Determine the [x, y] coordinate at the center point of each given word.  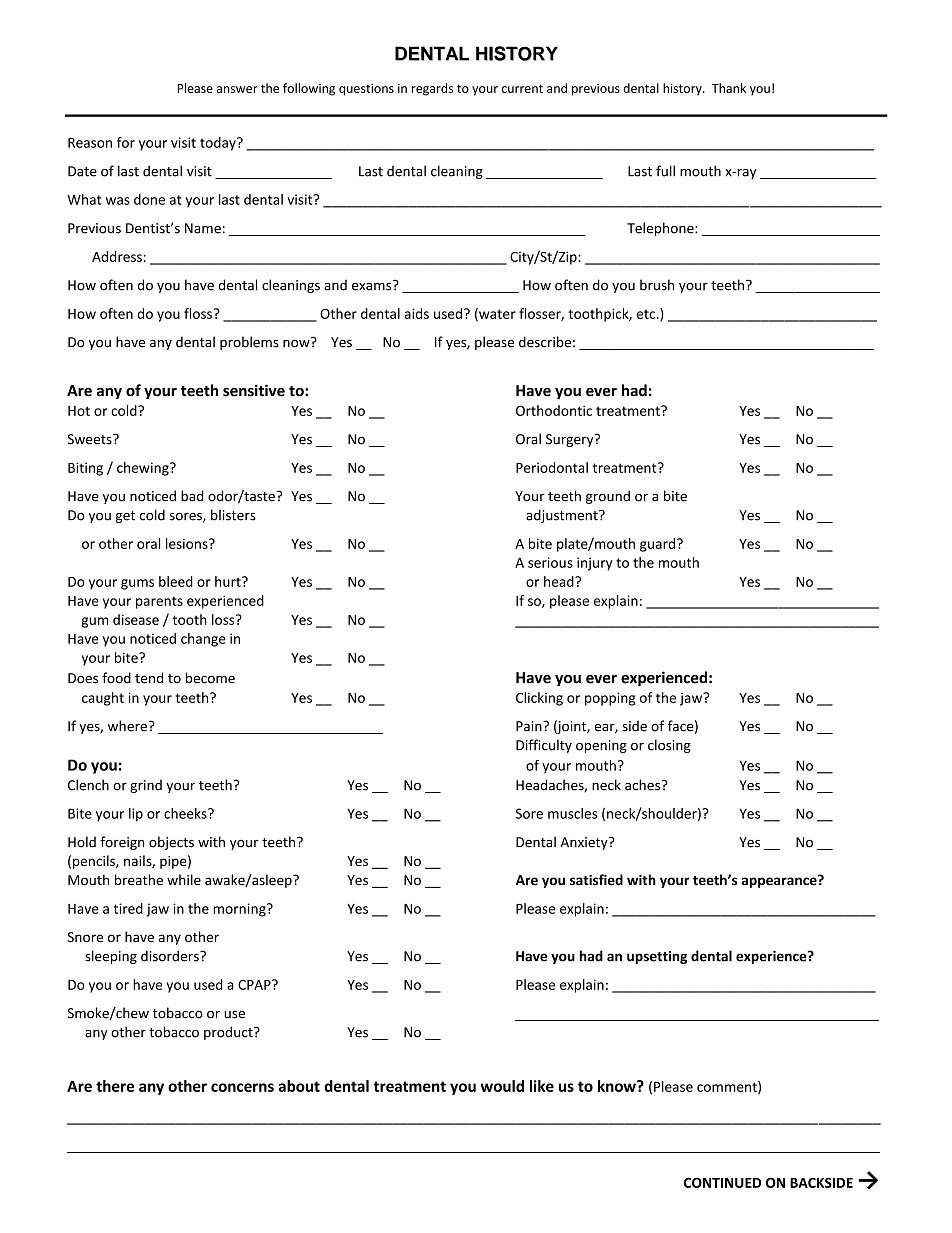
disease [136, 619]
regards [432, 89]
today [219, 144]
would [502, 1086]
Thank [729, 88]
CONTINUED [722, 1182]
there [115, 1086]
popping [610, 699]
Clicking [539, 699]
